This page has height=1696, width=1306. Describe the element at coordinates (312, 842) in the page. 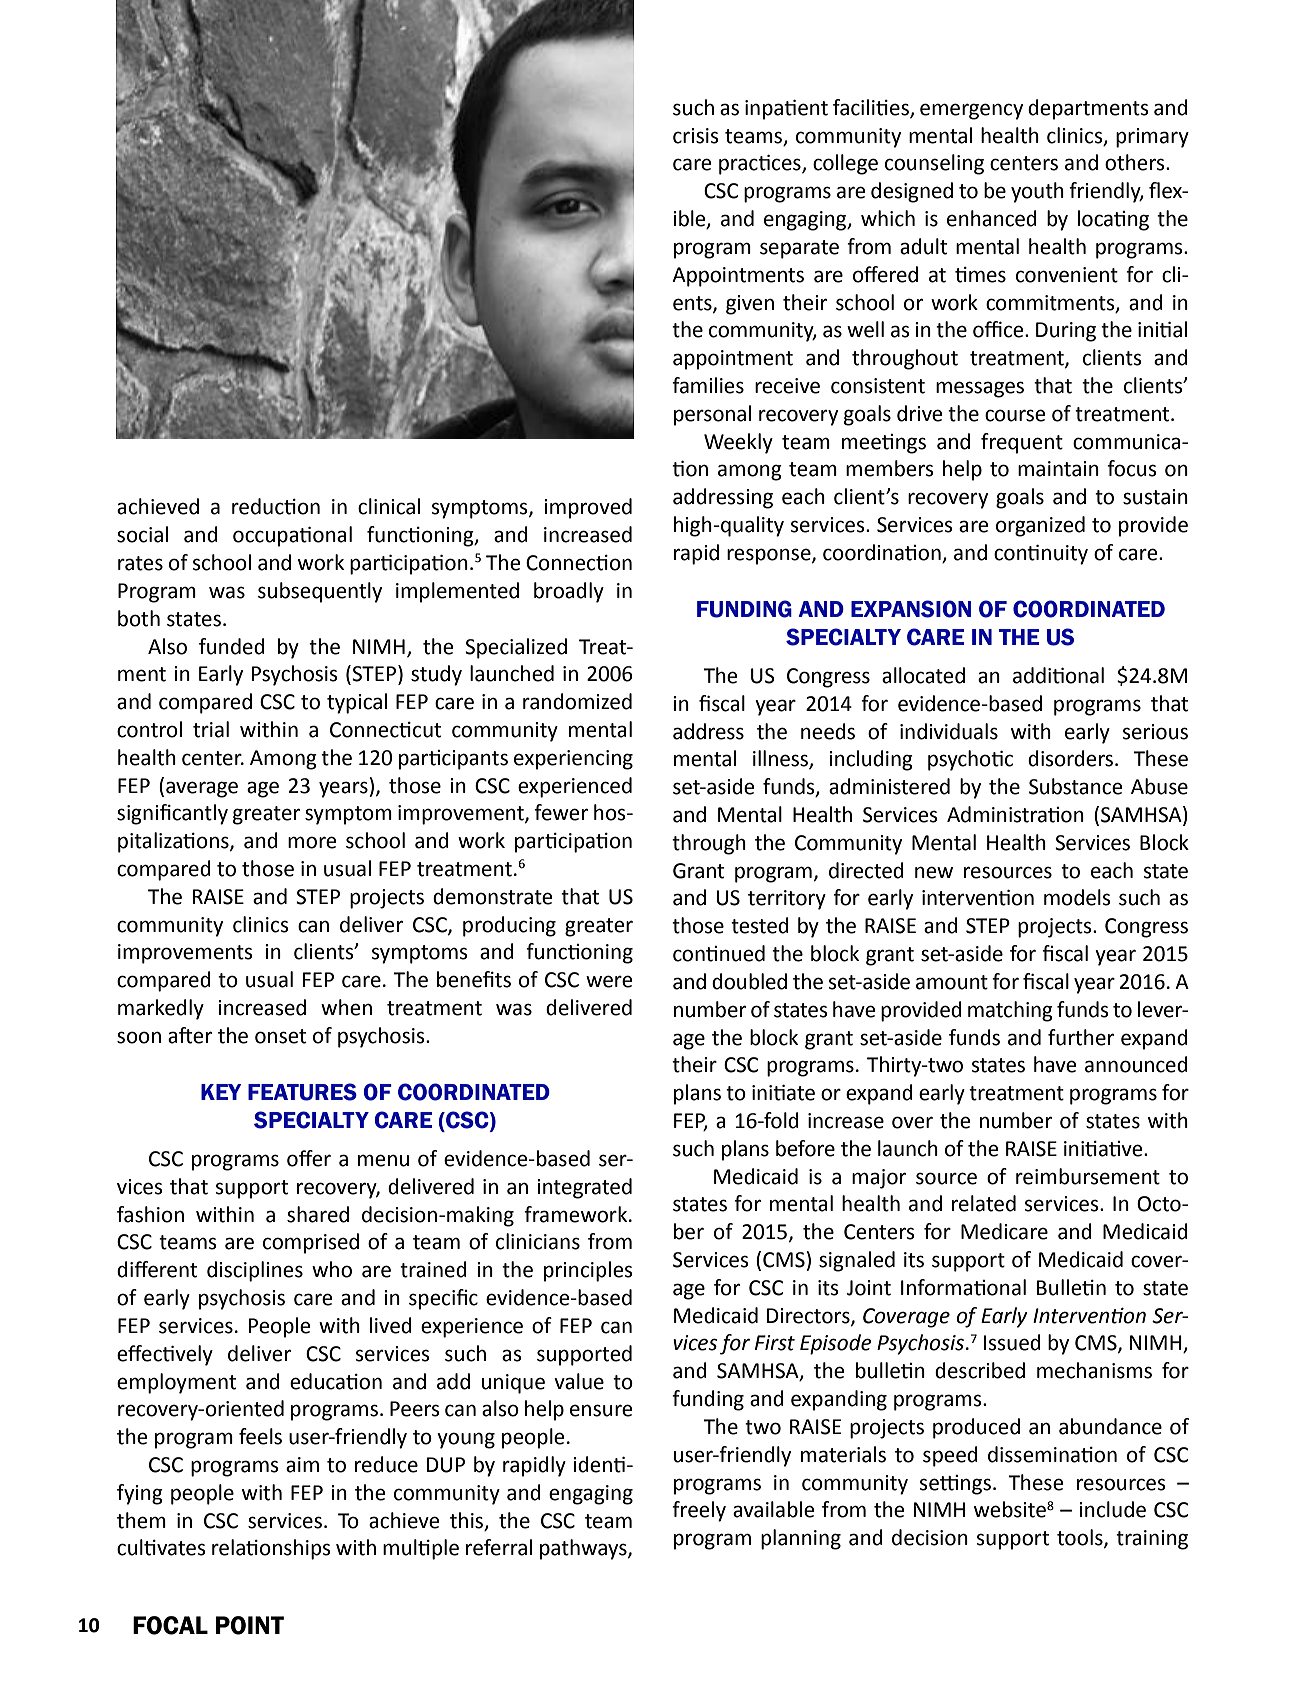

I see `more` at that location.
